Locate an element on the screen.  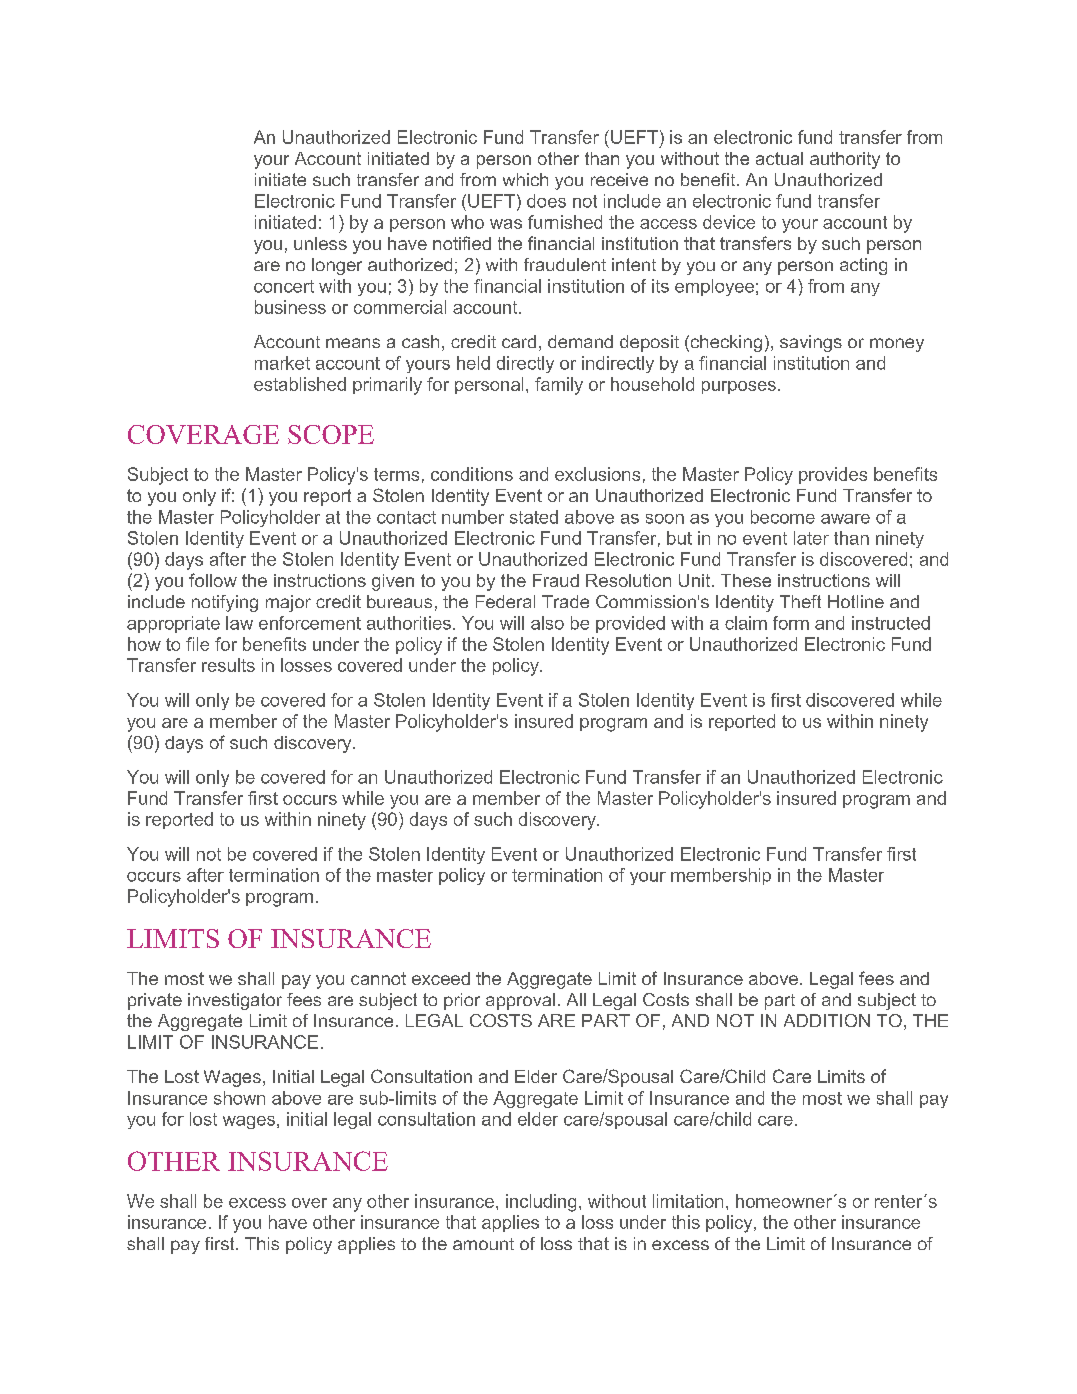
unless is located at coordinates (320, 243).
